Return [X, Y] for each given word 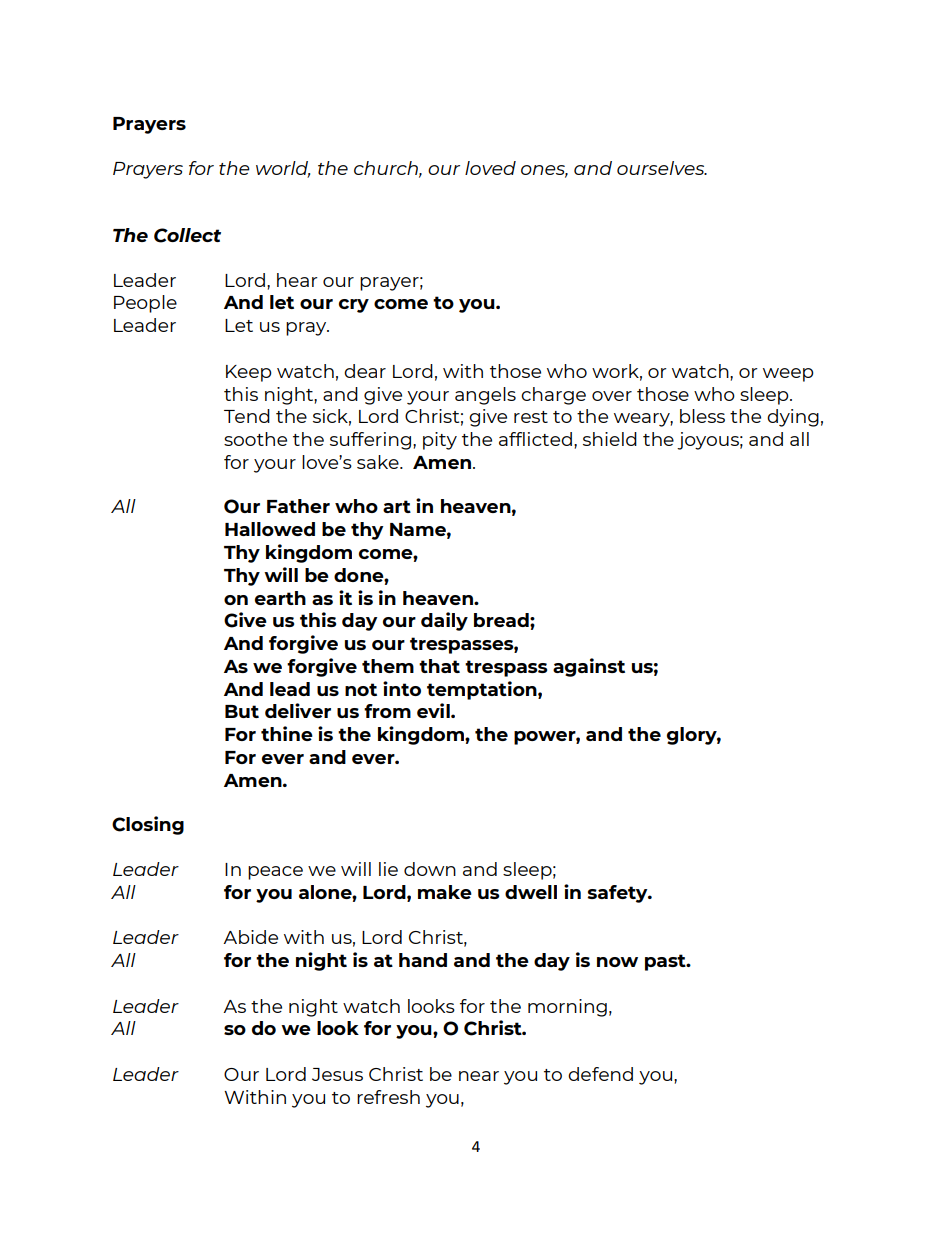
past [666, 962]
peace [275, 873]
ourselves [662, 168]
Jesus [337, 1074]
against [589, 667]
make [445, 892]
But [242, 711]
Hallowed [270, 529]
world [283, 169]
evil [434, 710]
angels [485, 396]
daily [444, 621]
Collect [187, 235]
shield [610, 439]
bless [702, 416]
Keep [249, 373]
